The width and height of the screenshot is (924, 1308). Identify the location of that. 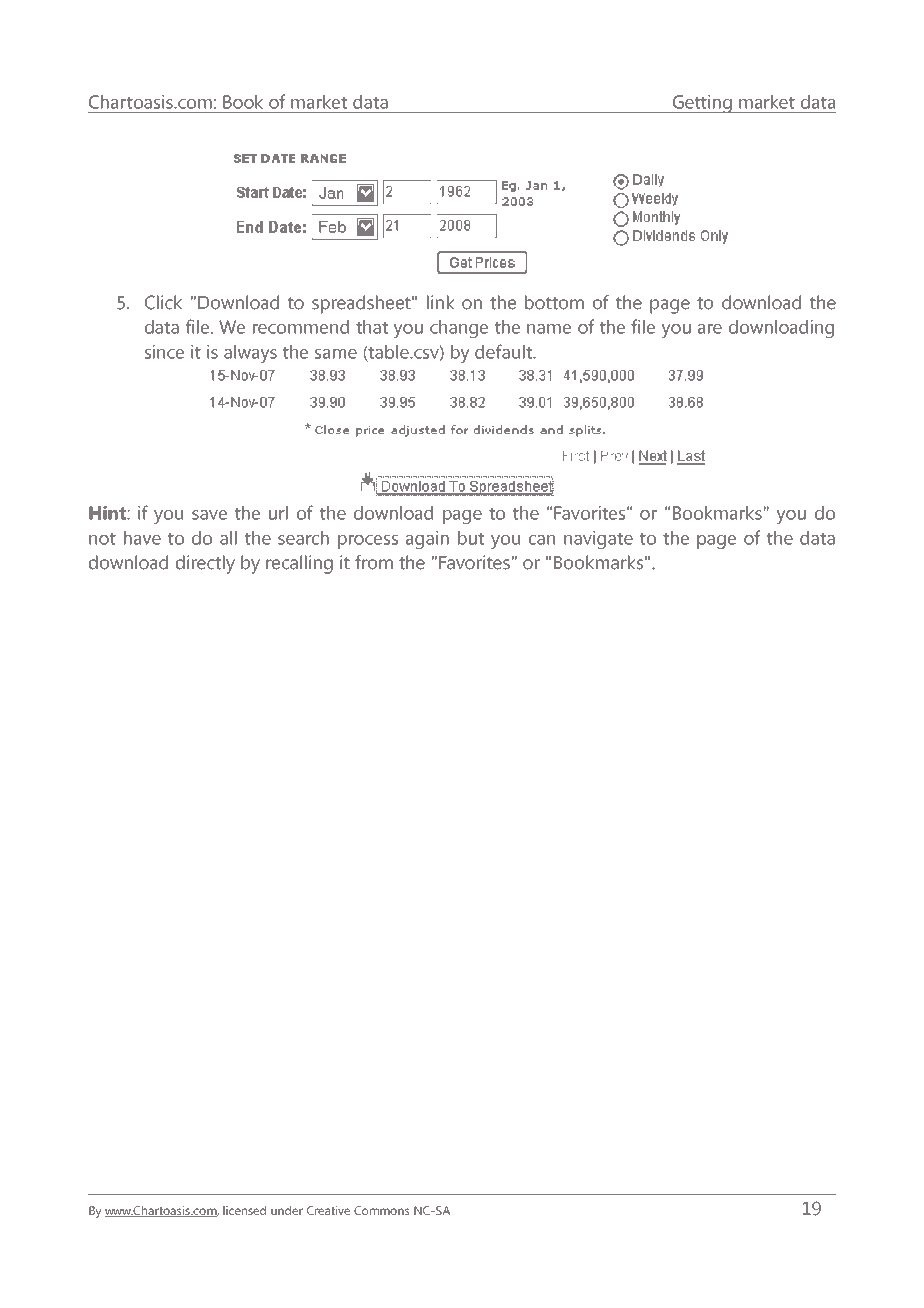
(372, 327).
